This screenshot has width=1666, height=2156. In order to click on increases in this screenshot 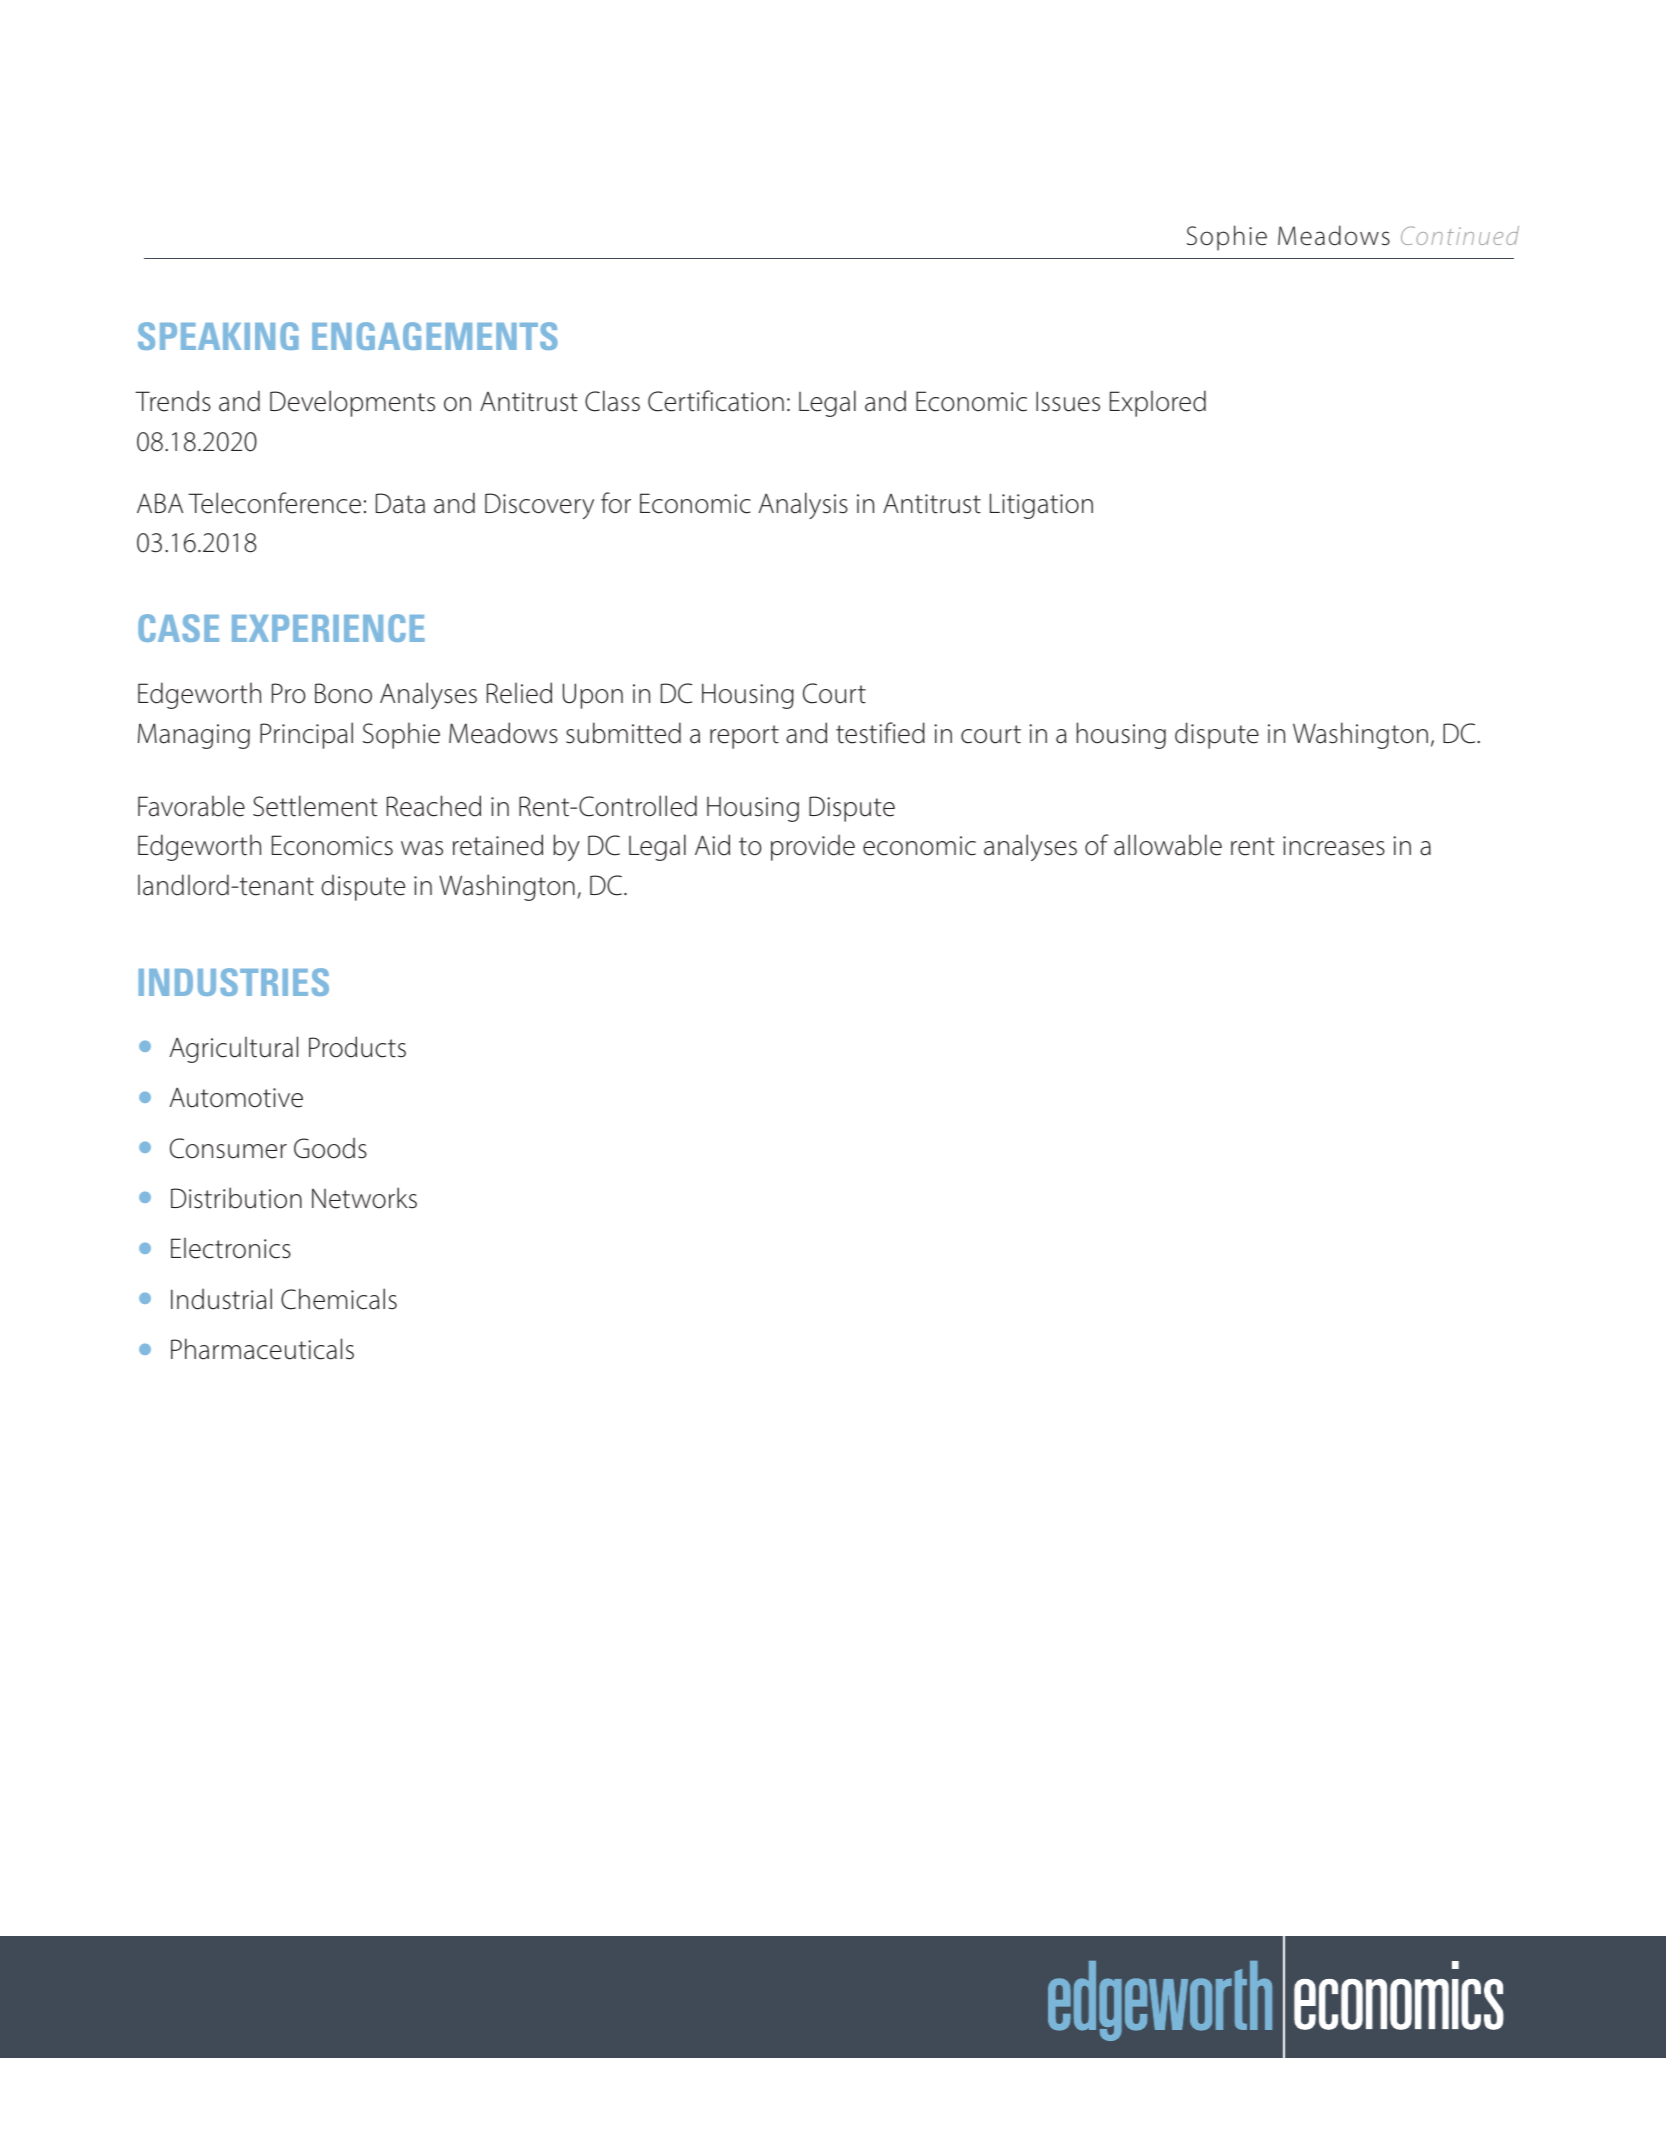, I will do `click(1334, 846)`.
